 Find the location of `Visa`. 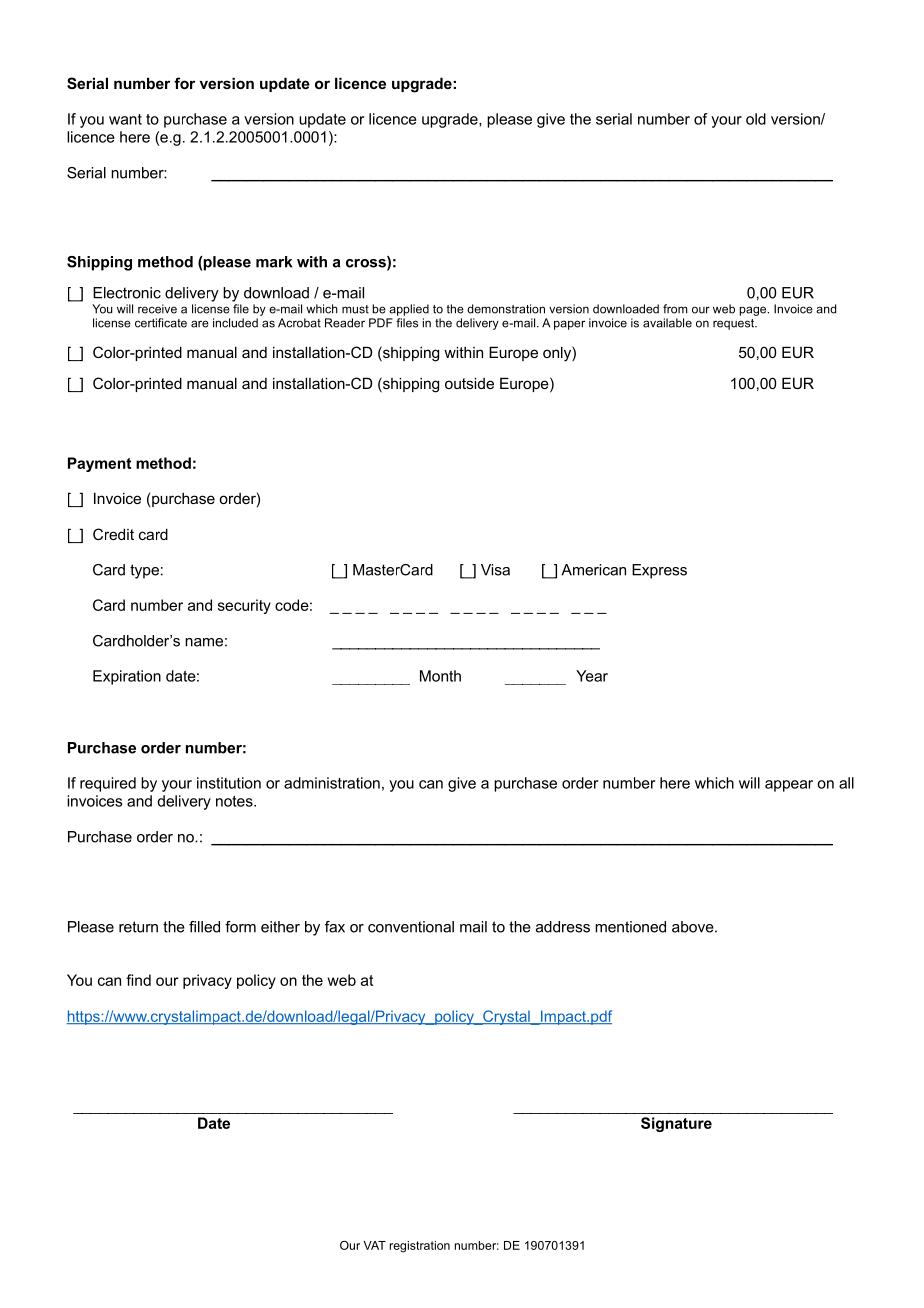

Visa is located at coordinates (495, 570).
